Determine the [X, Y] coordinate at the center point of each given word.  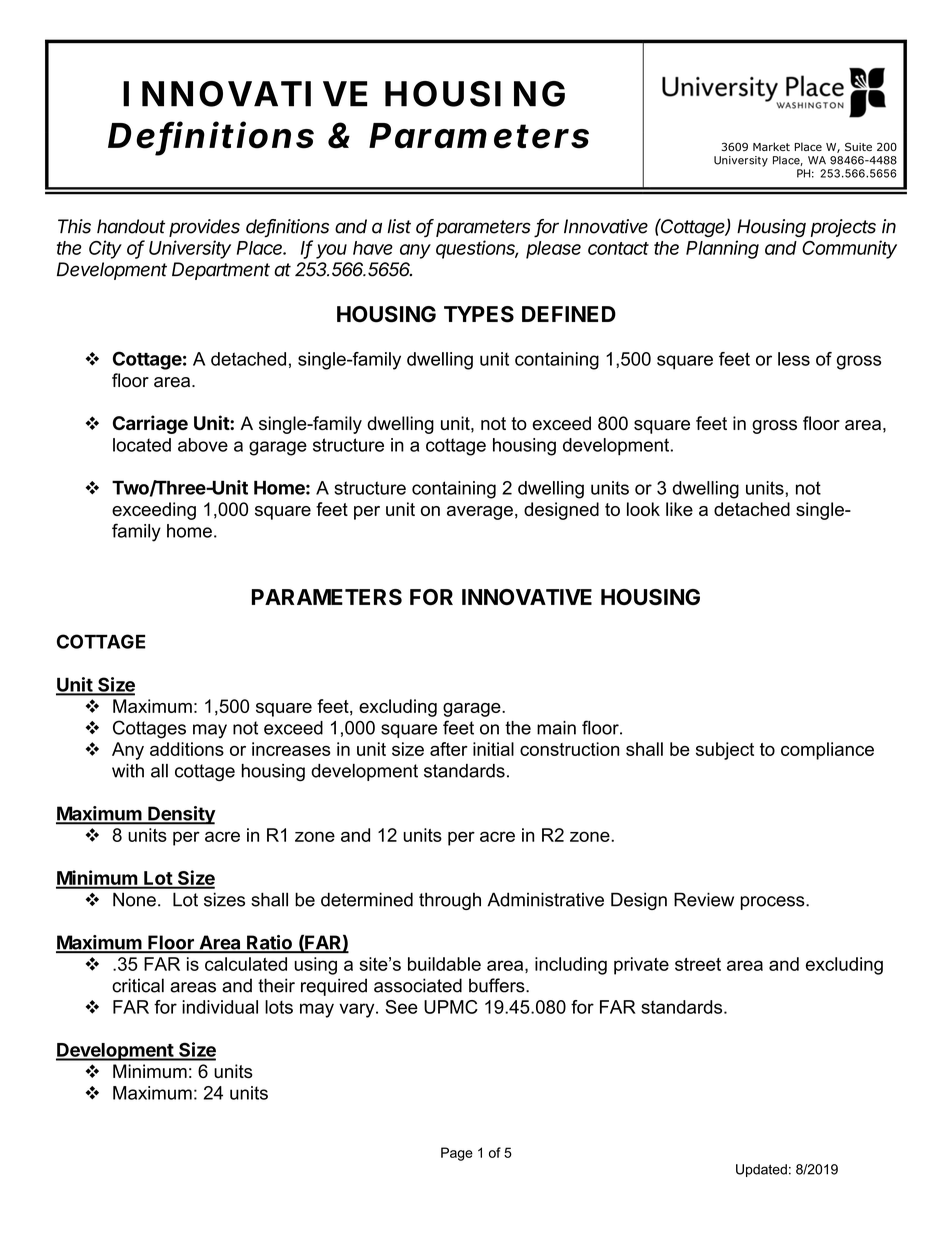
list [399, 226]
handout [131, 226]
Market [771, 146]
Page [457, 1154]
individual [220, 1007]
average [480, 513]
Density [181, 815]
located [142, 445]
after [449, 749]
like [679, 509]
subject [725, 751]
